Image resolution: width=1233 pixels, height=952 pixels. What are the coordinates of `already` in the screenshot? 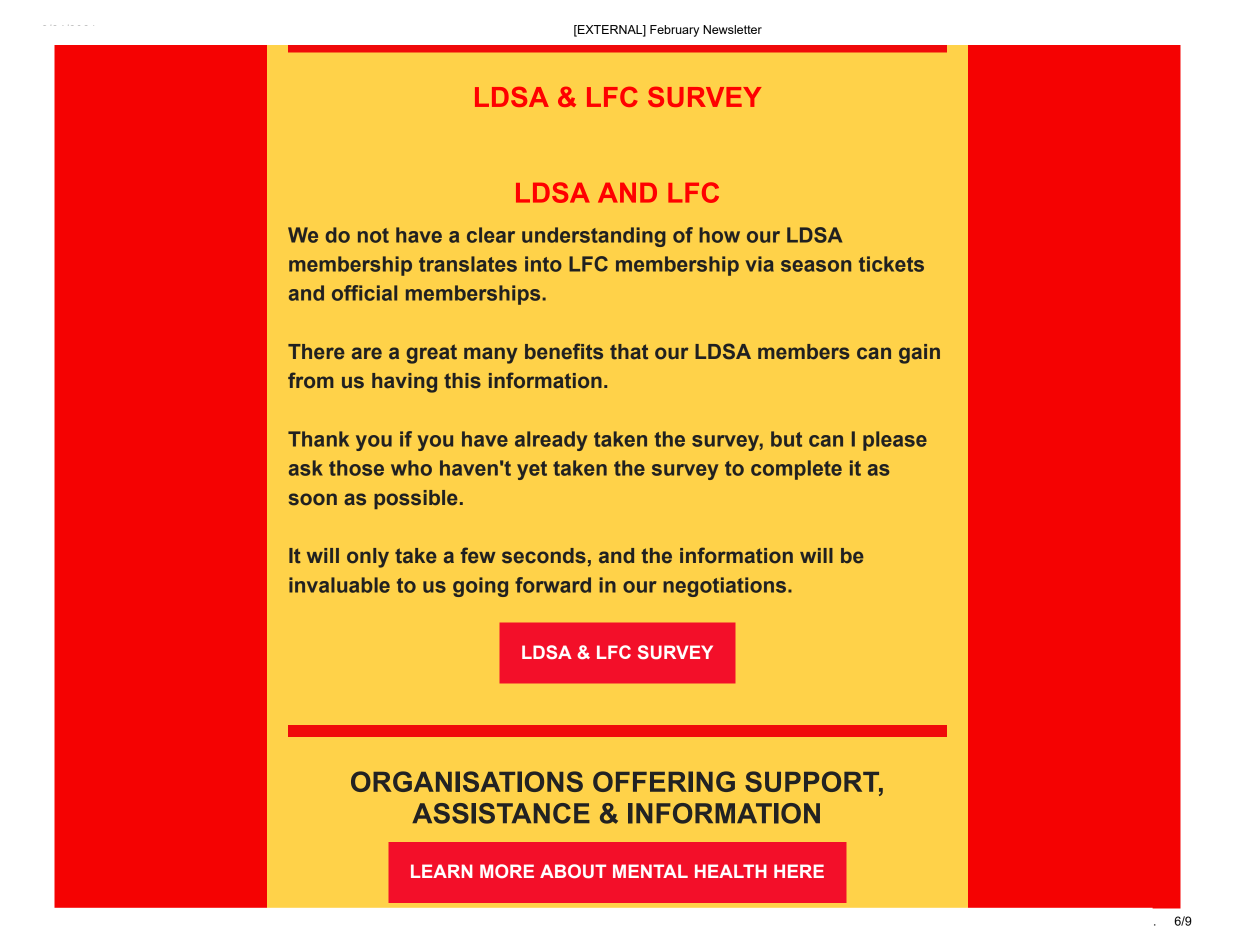 It's located at (551, 441).
